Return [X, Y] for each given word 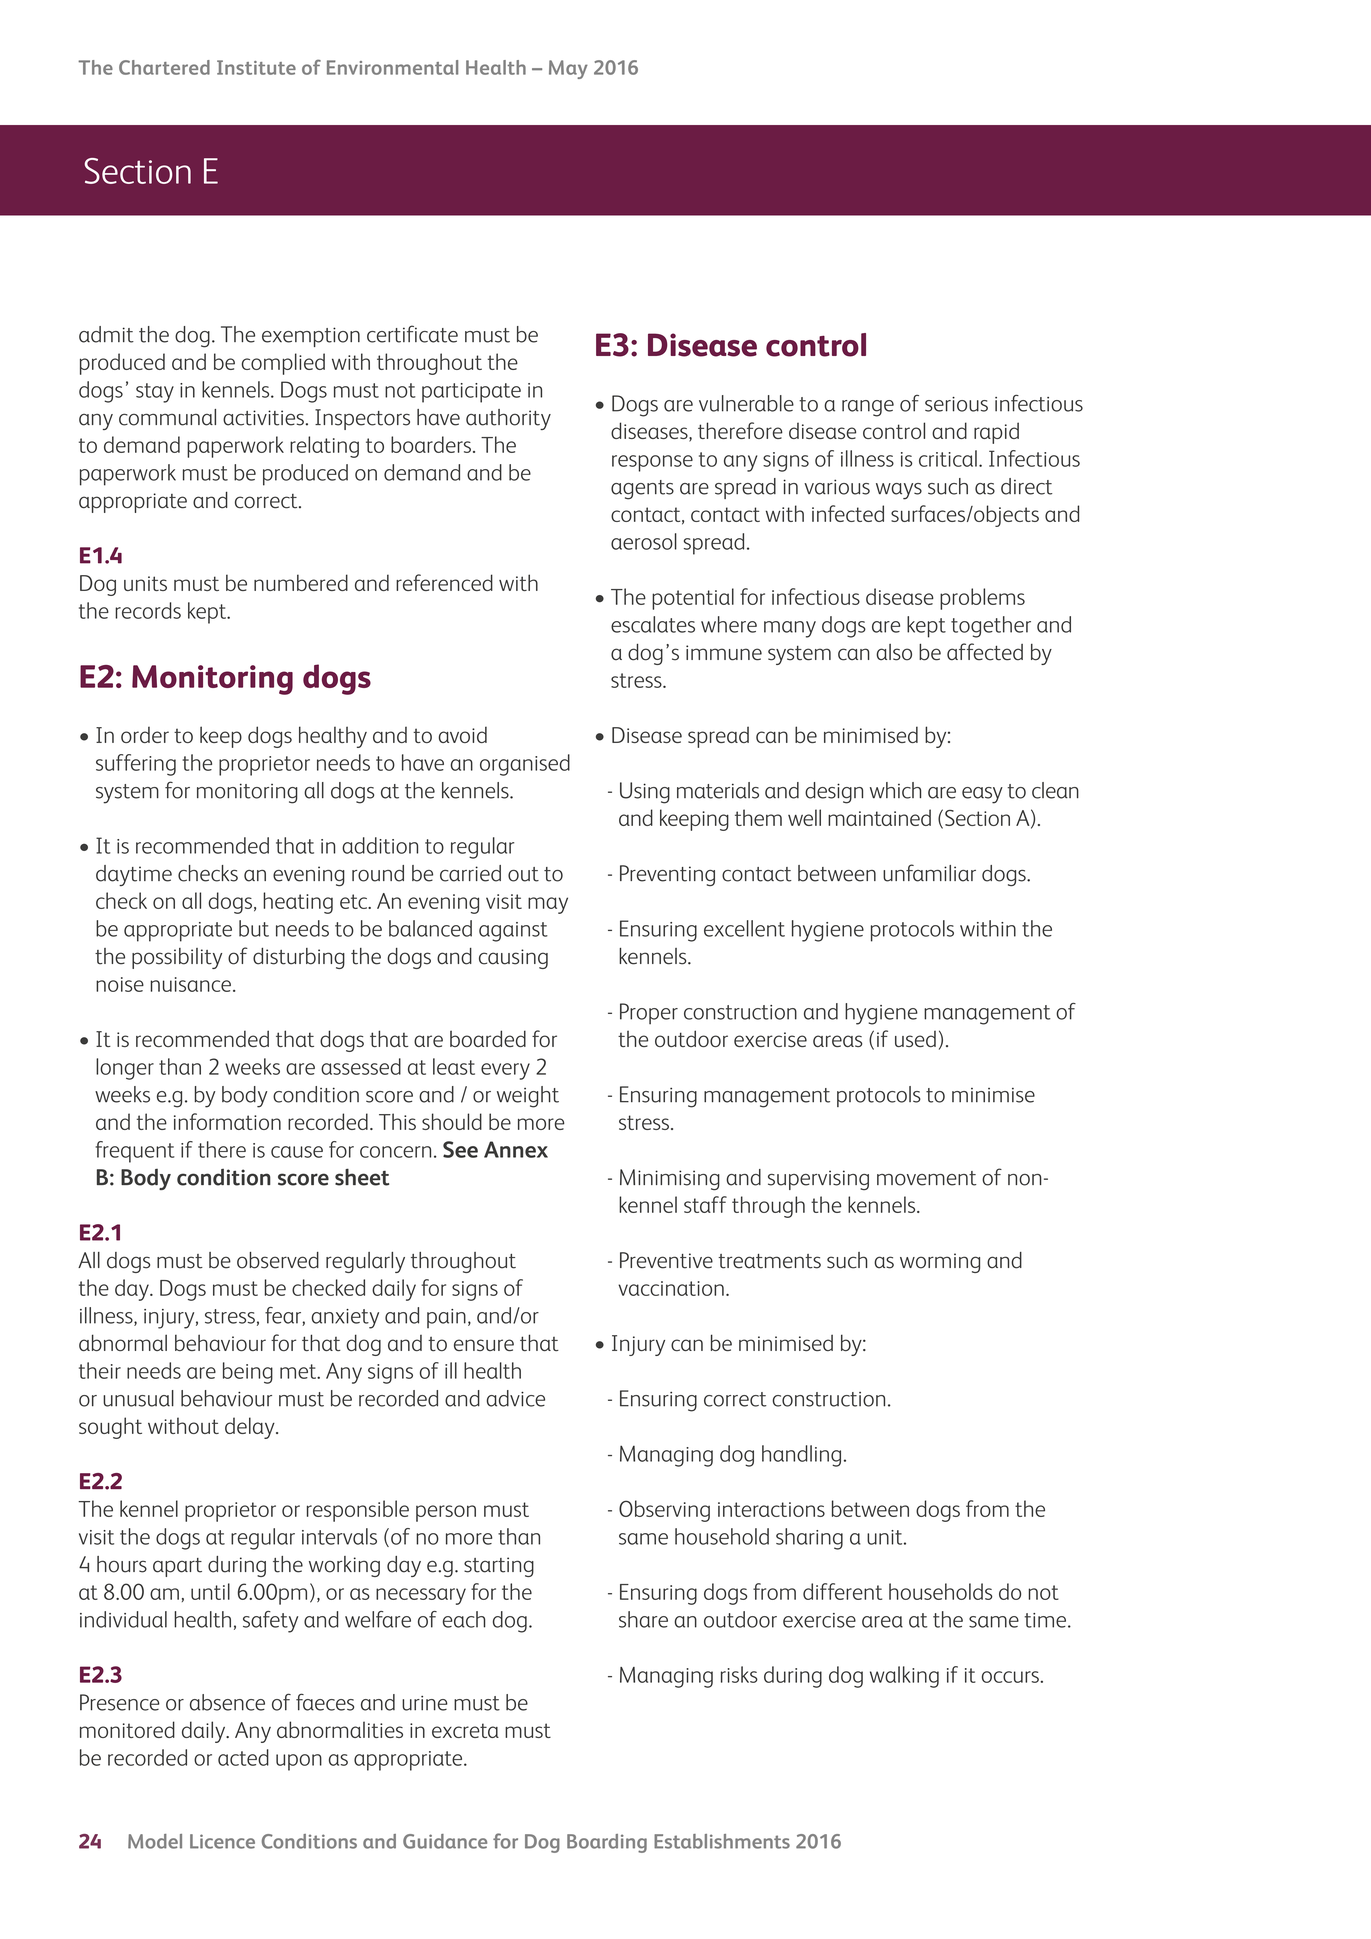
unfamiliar [929, 873]
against [513, 932]
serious [956, 404]
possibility [177, 958]
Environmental [392, 67]
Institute [256, 67]
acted [243, 1757]
